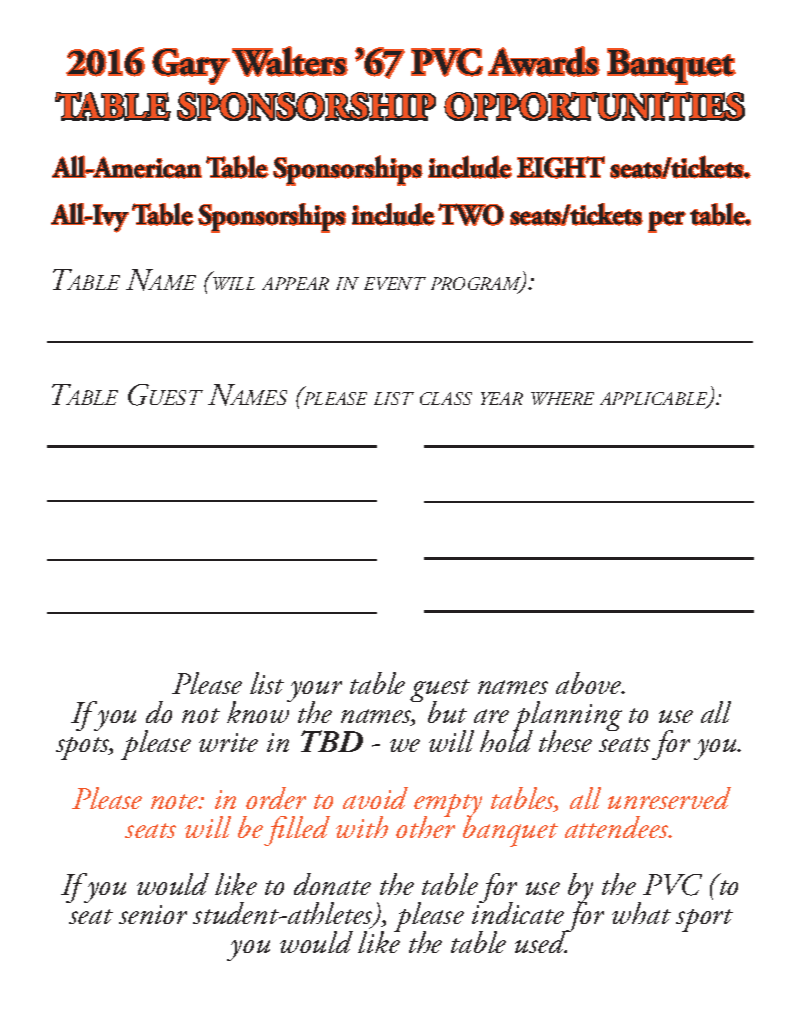 This screenshot has height=1036, width=801. What do you see at coordinates (447, 712) in the screenshot?
I see `but` at bounding box center [447, 712].
